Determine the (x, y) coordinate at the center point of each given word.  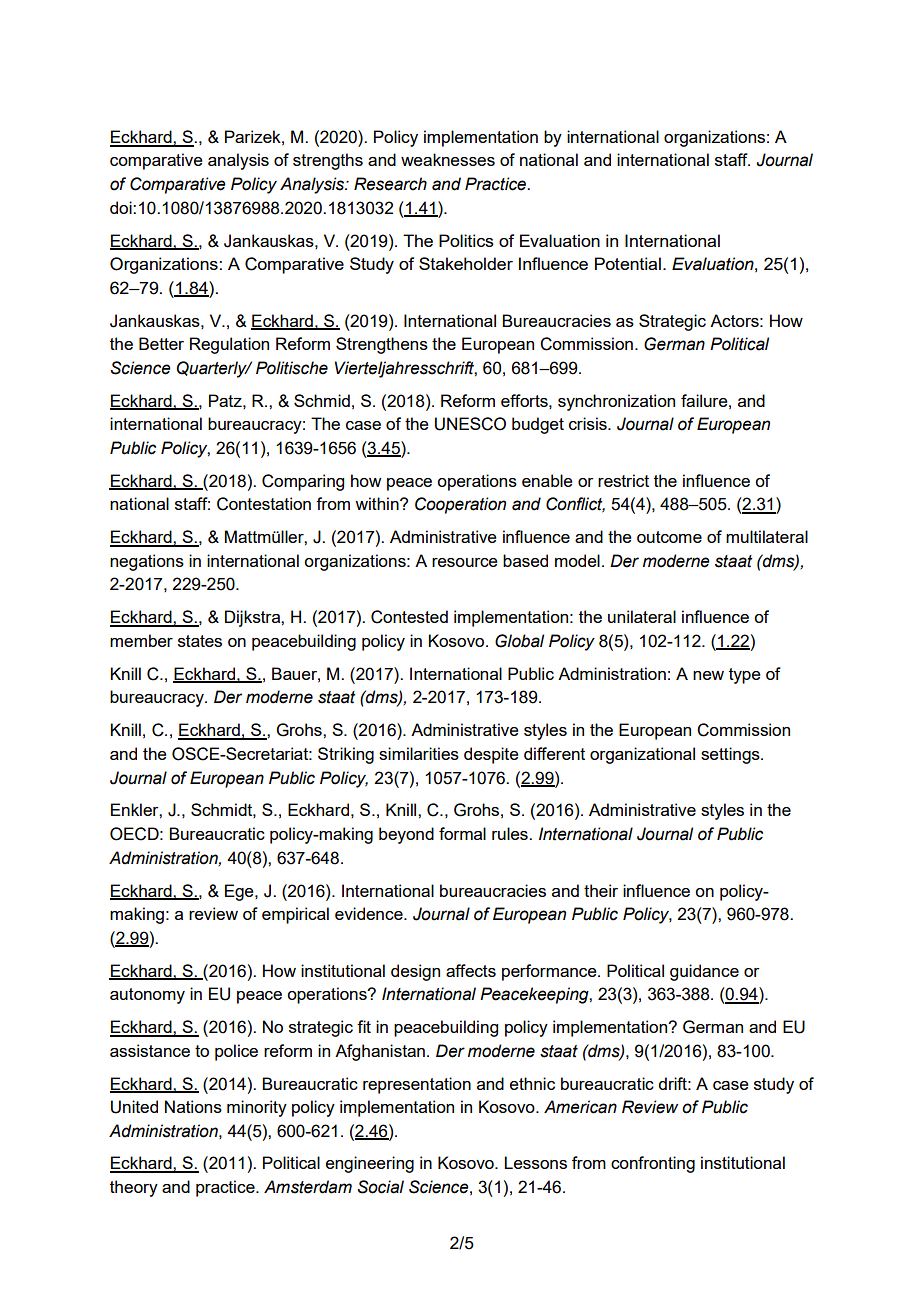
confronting (653, 1164)
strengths (328, 161)
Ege (240, 892)
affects (471, 970)
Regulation (229, 345)
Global (519, 641)
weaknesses (448, 159)
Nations (193, 1106)
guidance (704, 972)
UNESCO (470, 424)
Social (381, 1187)
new (708, 675)
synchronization (616, 402)
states (200, 641)
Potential (628, 263)
